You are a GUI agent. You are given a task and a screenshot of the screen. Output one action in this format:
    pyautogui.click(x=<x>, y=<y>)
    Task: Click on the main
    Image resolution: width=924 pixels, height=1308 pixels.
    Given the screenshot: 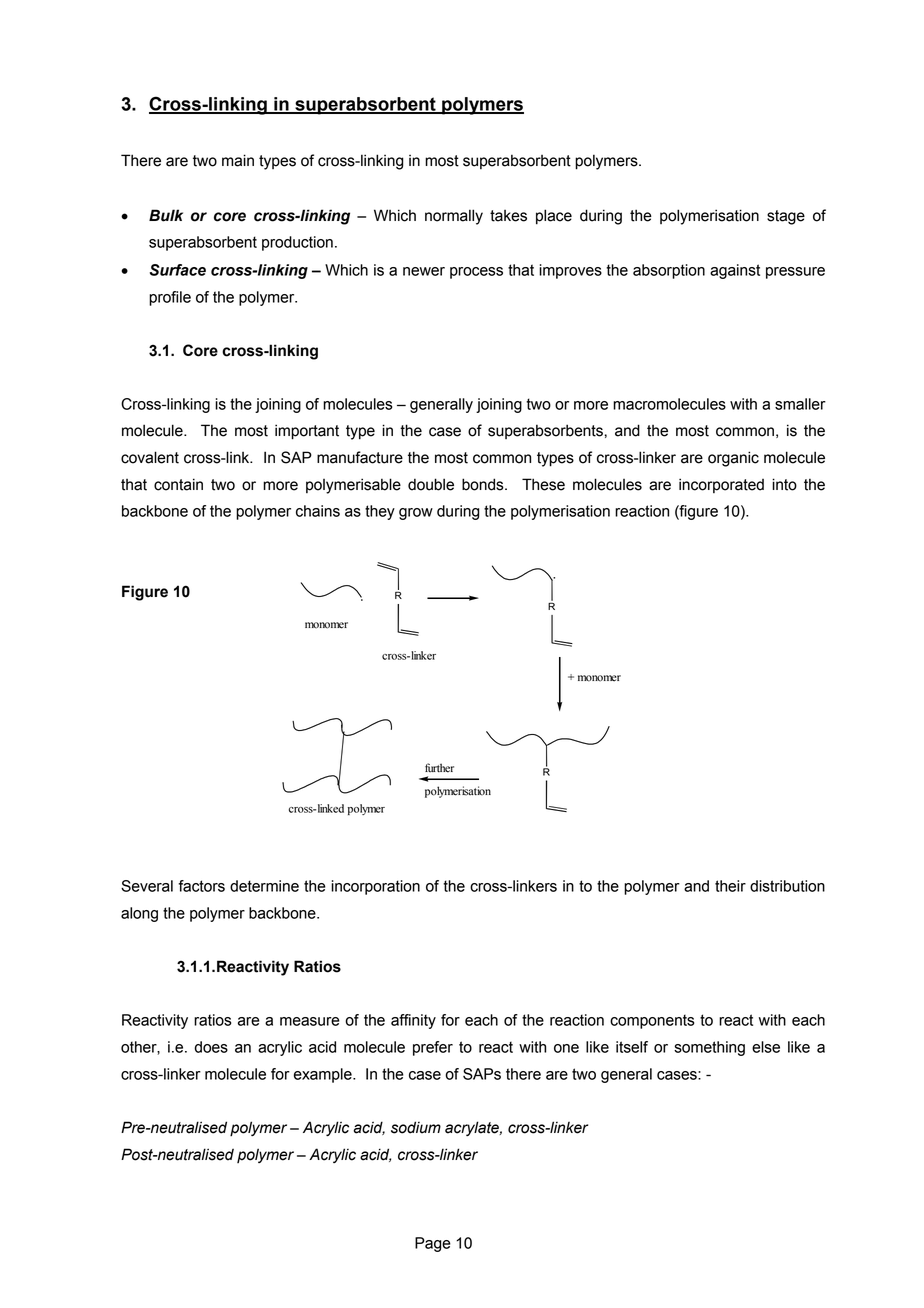 What is the action you would take?
    pyautogui.click(x=238, y=160)
